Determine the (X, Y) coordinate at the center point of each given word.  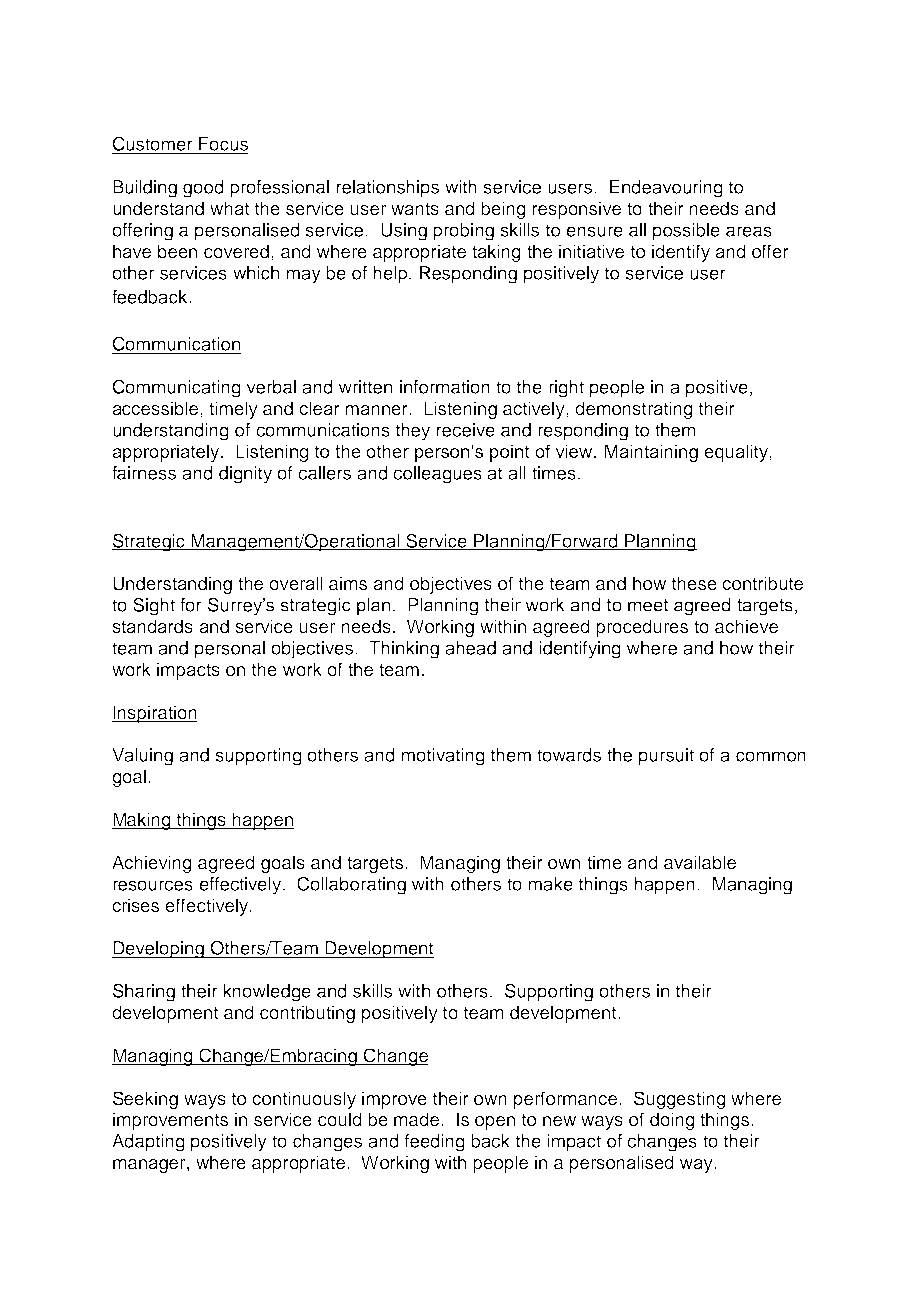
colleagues (437, 475)
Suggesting (680, 1100)
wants (415, 209)
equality (737, 453)
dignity (245, 475)
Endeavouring (666, 189)
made (418, 1119)
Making (142, 821)
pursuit (666, 757)
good (203, 189)
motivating (443, 757)
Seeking (145, 1100)
